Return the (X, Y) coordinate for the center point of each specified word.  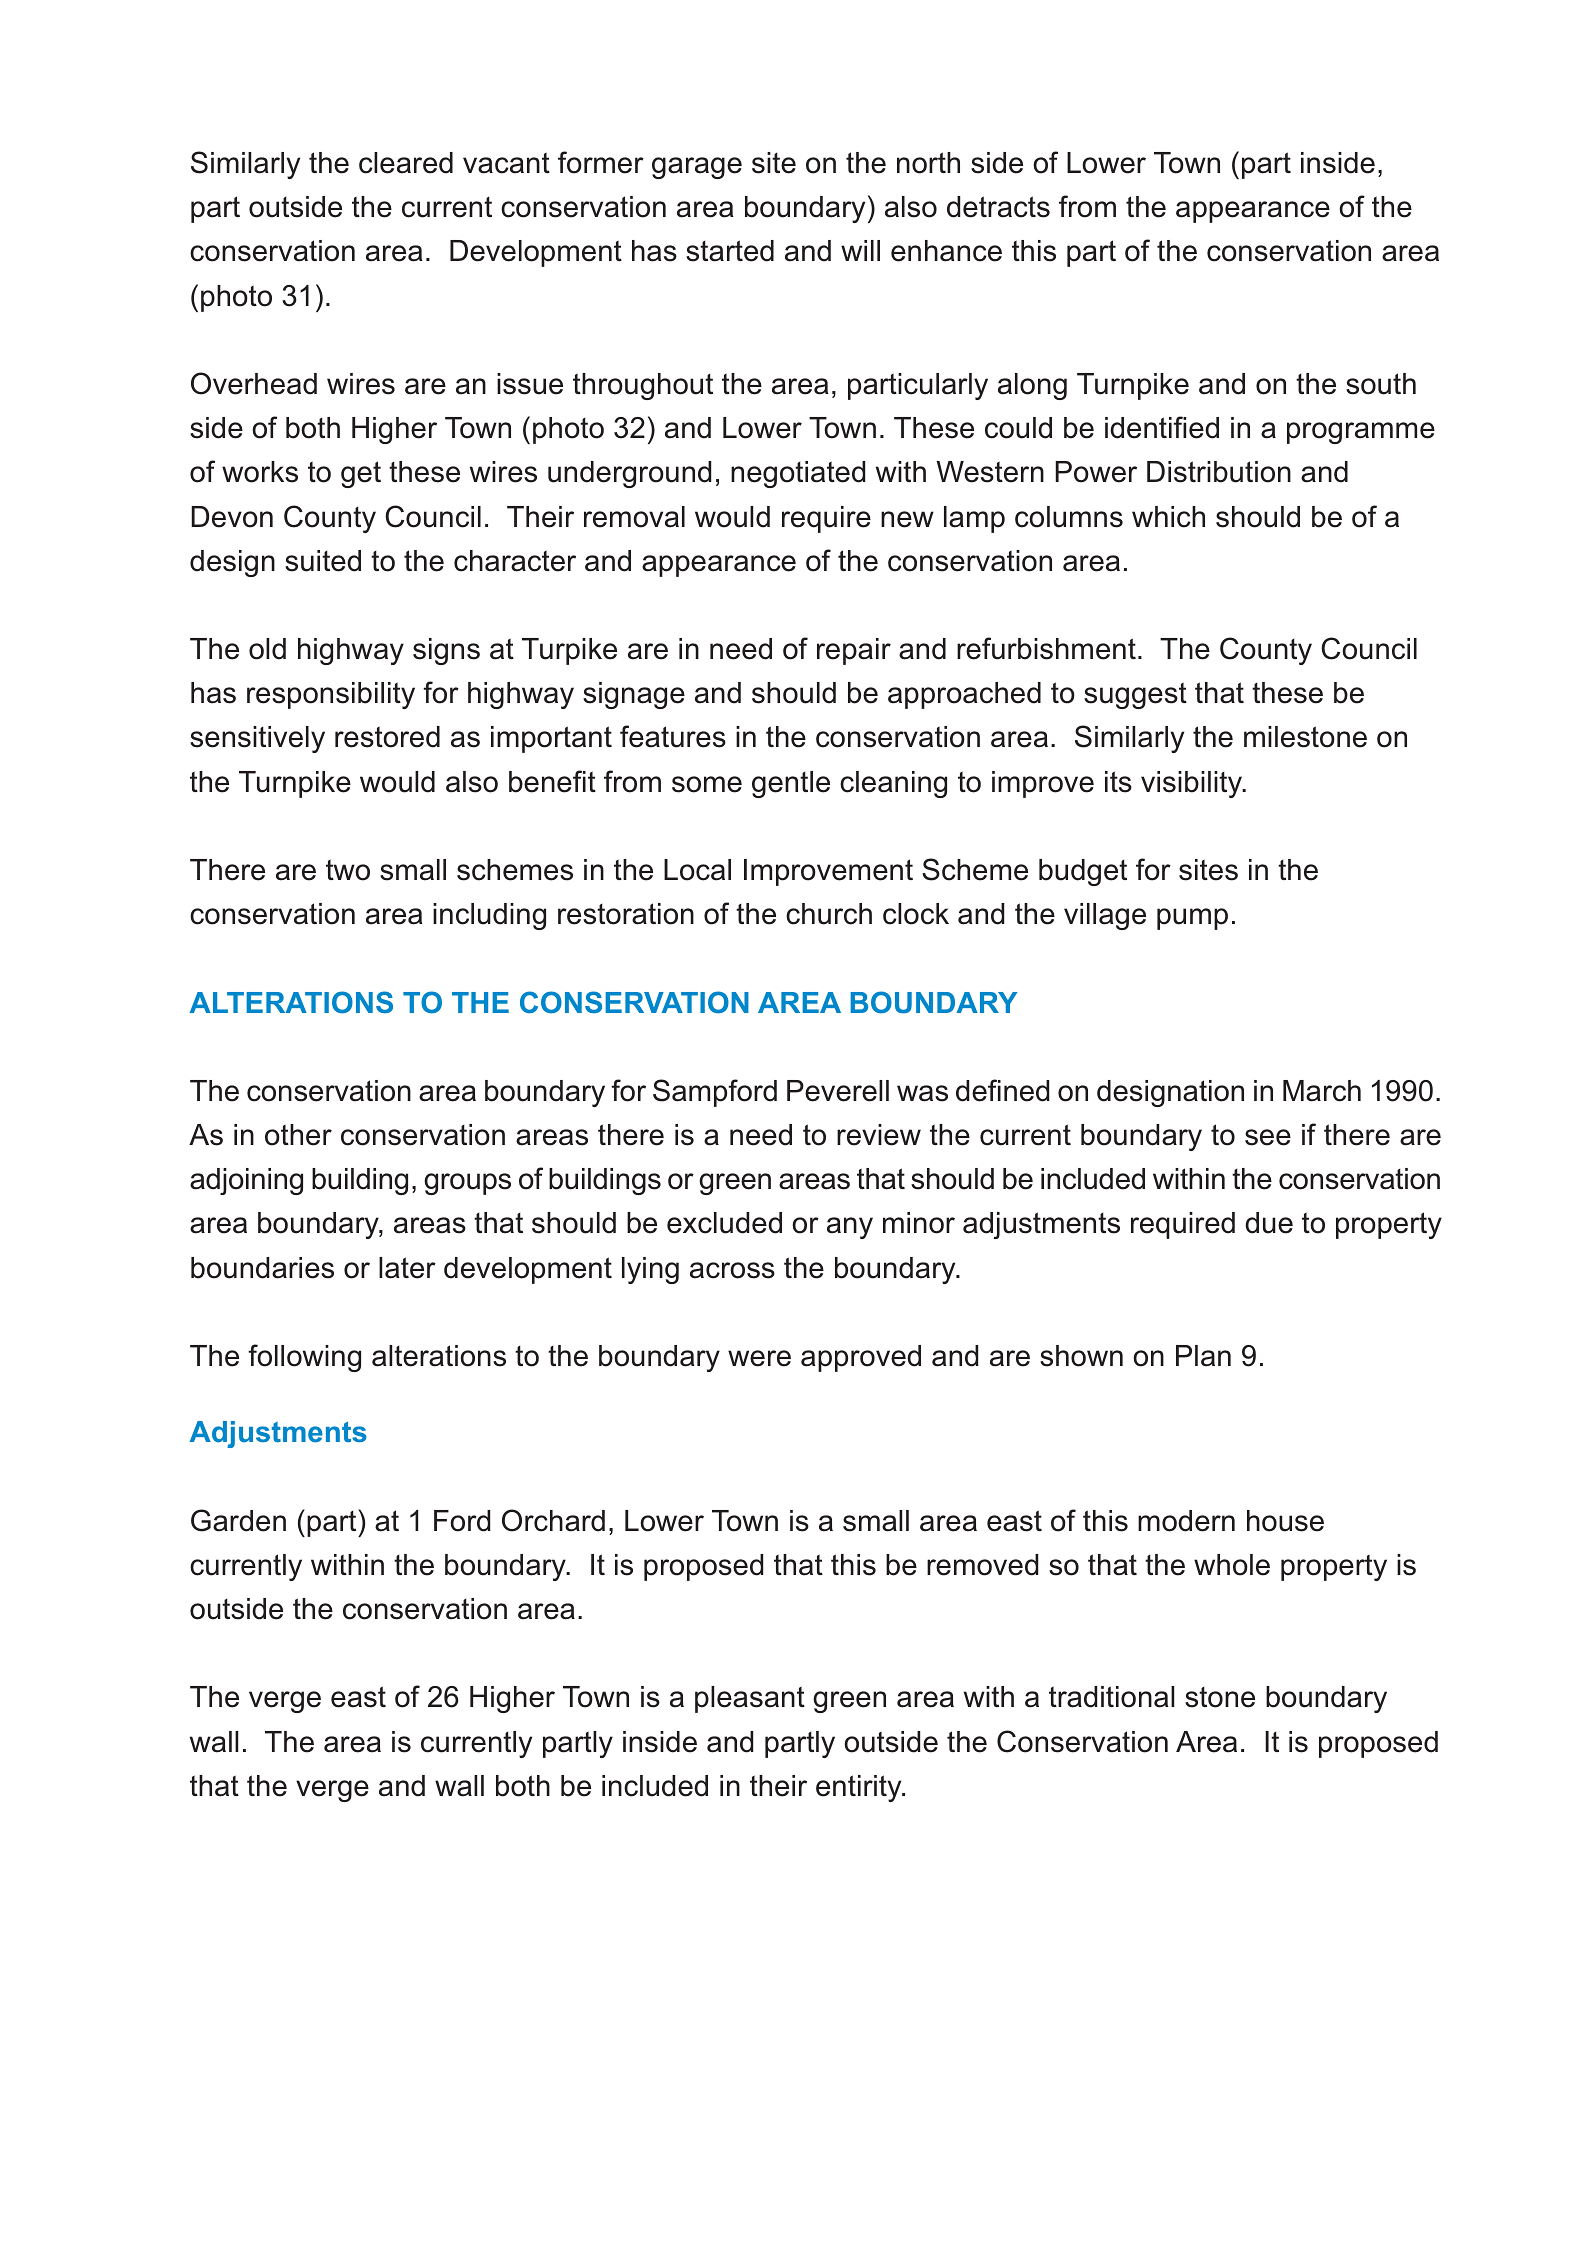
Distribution (1219, 472)
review (879, 1135)
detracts (998, 207)
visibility (1193, 784)
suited (323, 561)
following (304, 1358)
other (298, 1135)
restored (387, 737)
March (1322, 1091)
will (860, 250)
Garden (238, 1520)
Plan (1203, 1356)
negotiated (798, 474)
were (759, 1358)
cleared (406, 163)
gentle (791, 784)
